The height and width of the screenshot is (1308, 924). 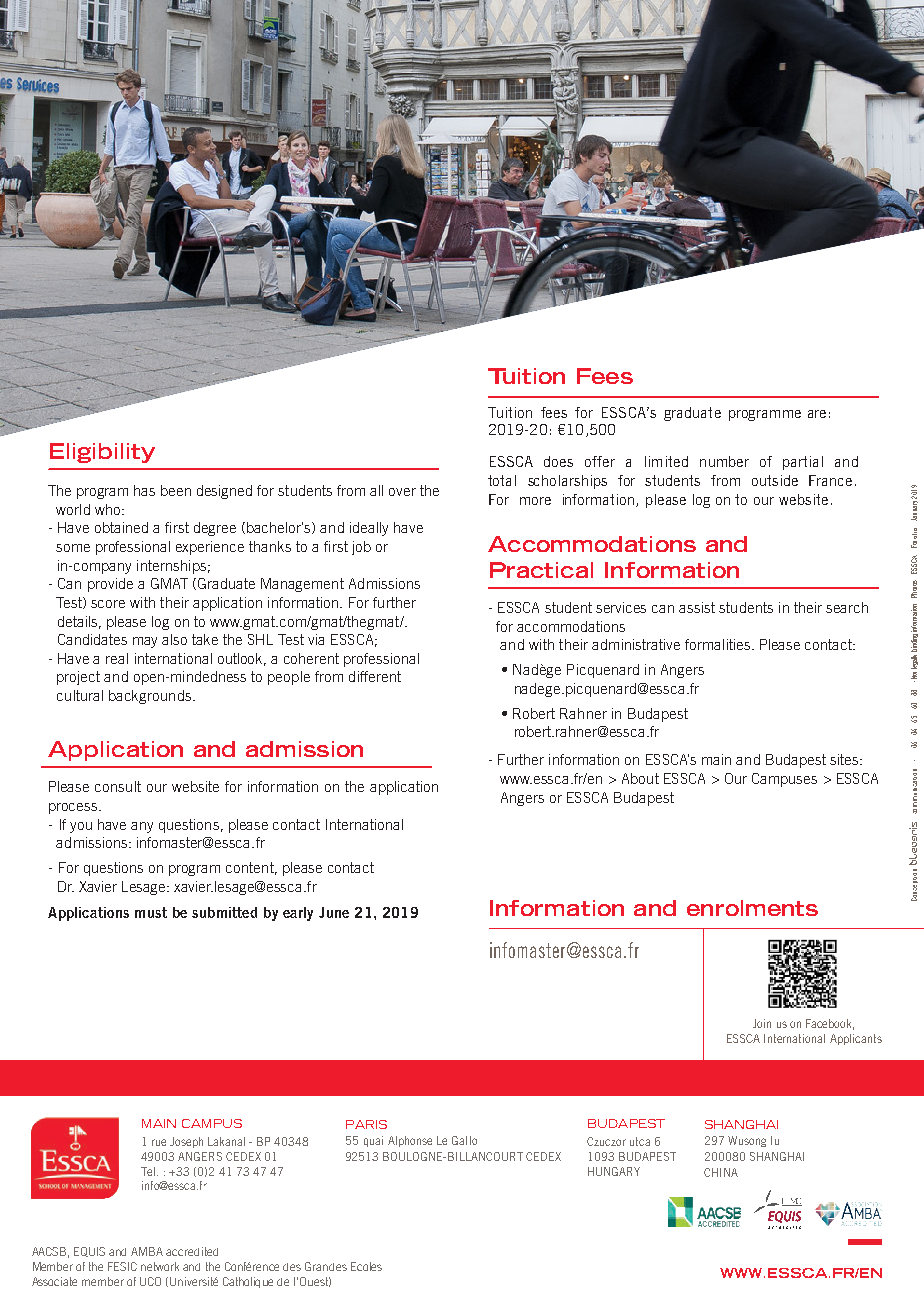 I want to click on may, so click(x=145, y=642).
